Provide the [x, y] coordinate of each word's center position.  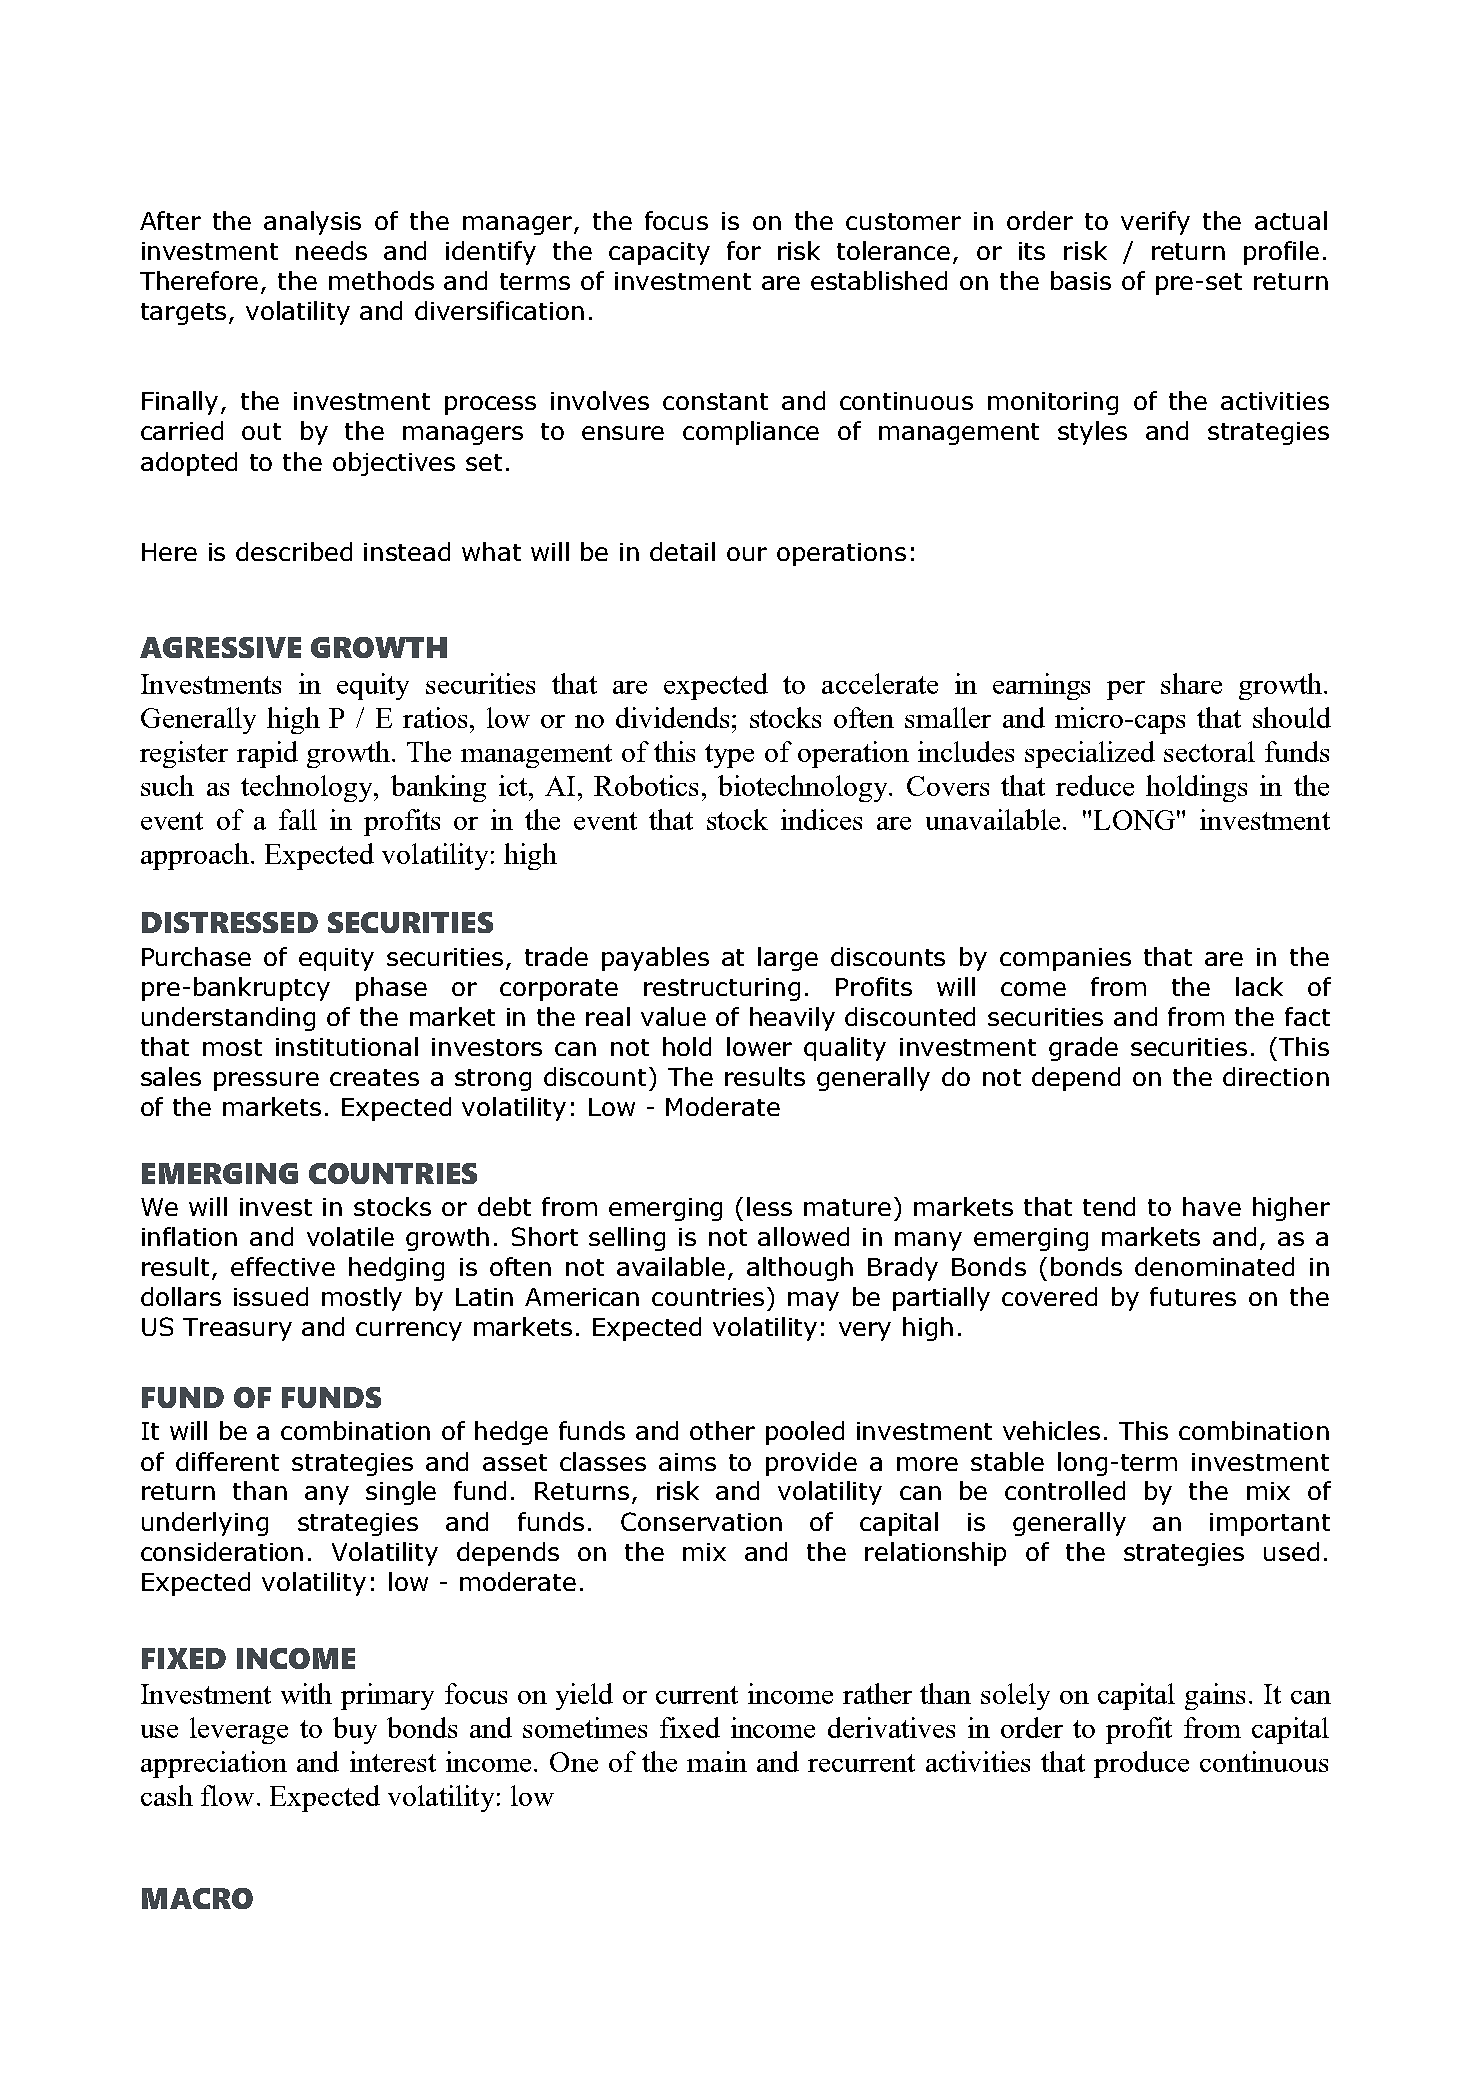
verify [1155, 223]
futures [1193, 1296]
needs [331, 250]
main [717, 1761]
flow [227, 1795]
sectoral [1209, 751]
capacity [659, 253]
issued [271, 1296]
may [813, 1301]
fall [298, 819]
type [729, 756]
